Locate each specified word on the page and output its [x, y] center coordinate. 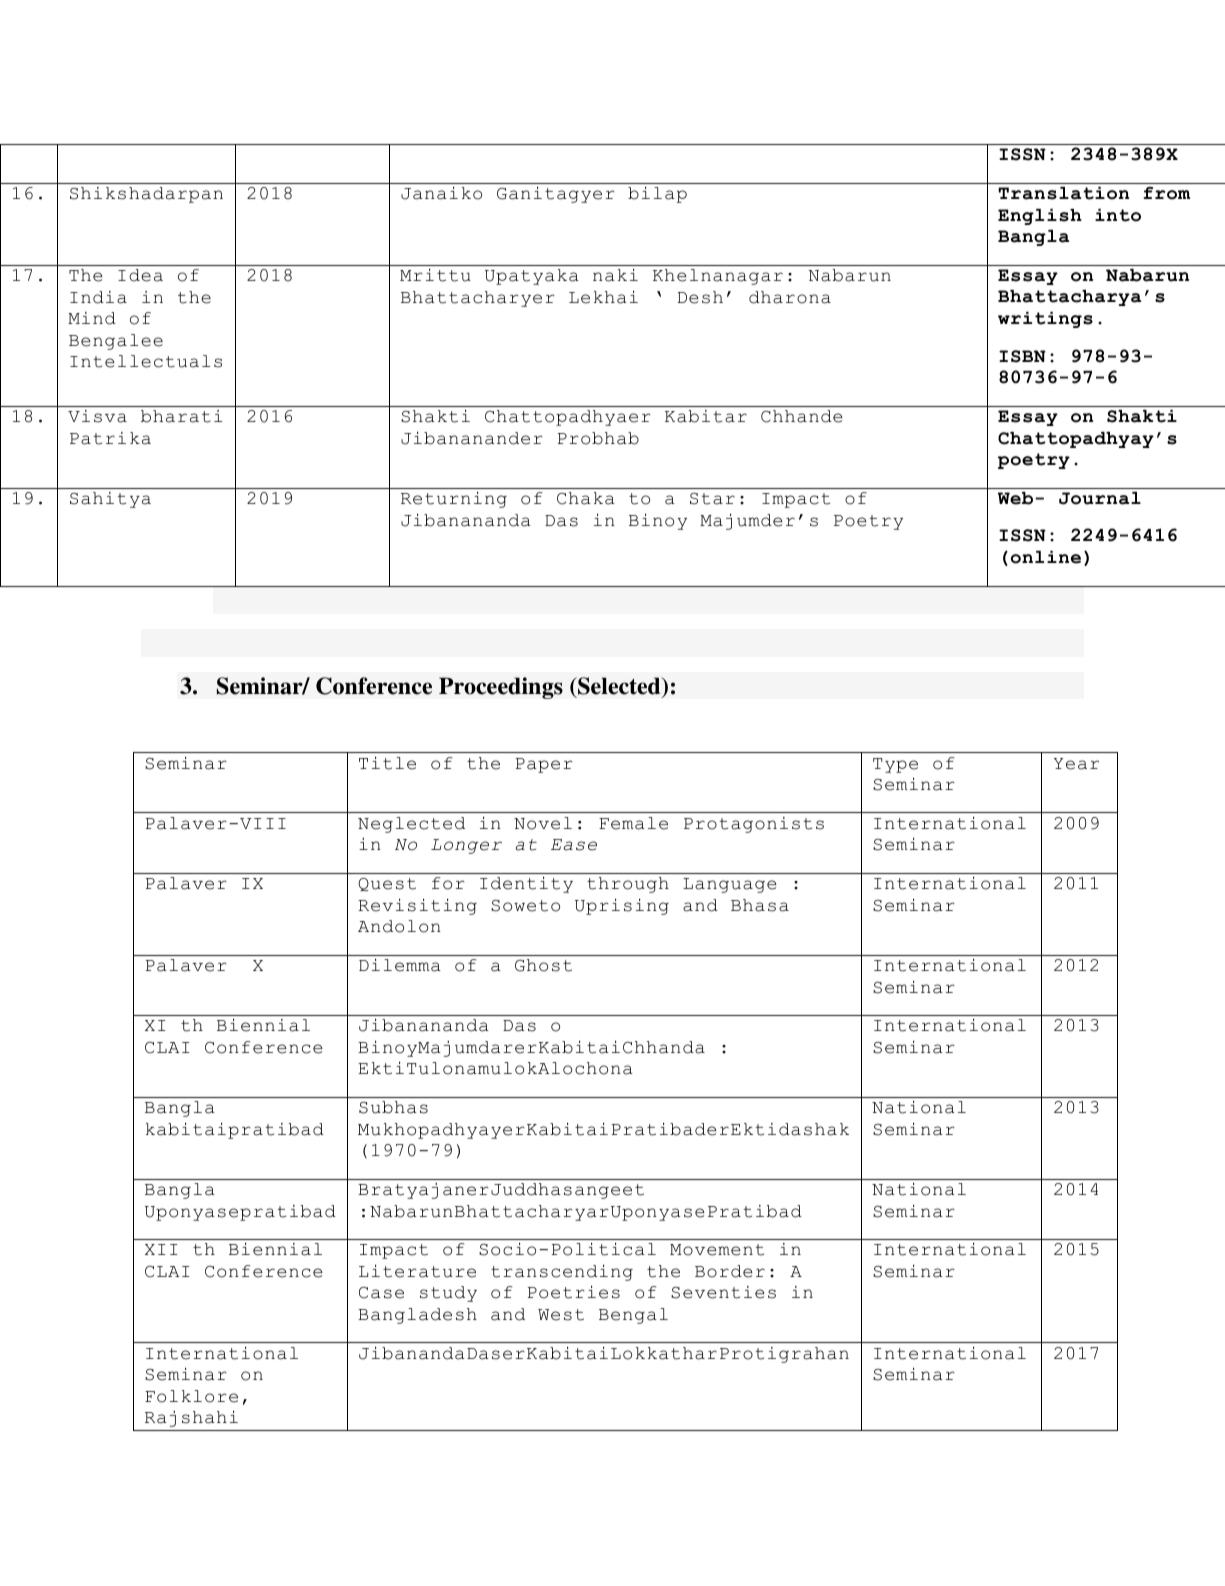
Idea [140, 275]
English [1040, 217]
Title [387, 763]
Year [1076, 764]
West [561, 1315]
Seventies [723, 1292]
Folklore [191, 1396]
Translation [1063, 193]
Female [633, 823]
